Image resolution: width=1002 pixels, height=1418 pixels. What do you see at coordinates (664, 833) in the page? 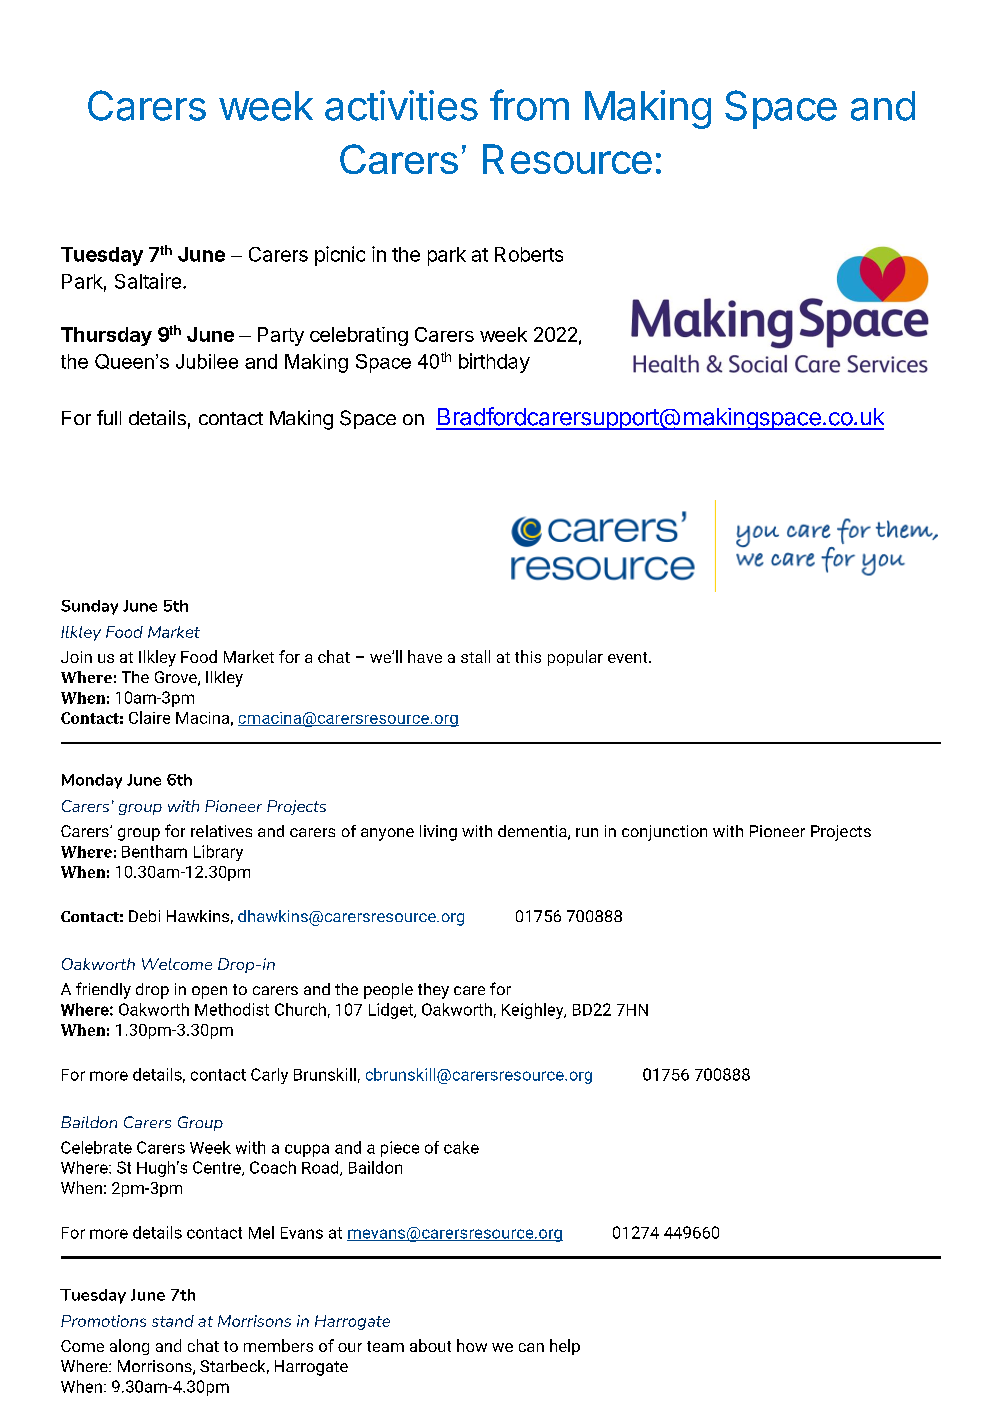
I see `conjunction` at bounding box center [664, 833].
